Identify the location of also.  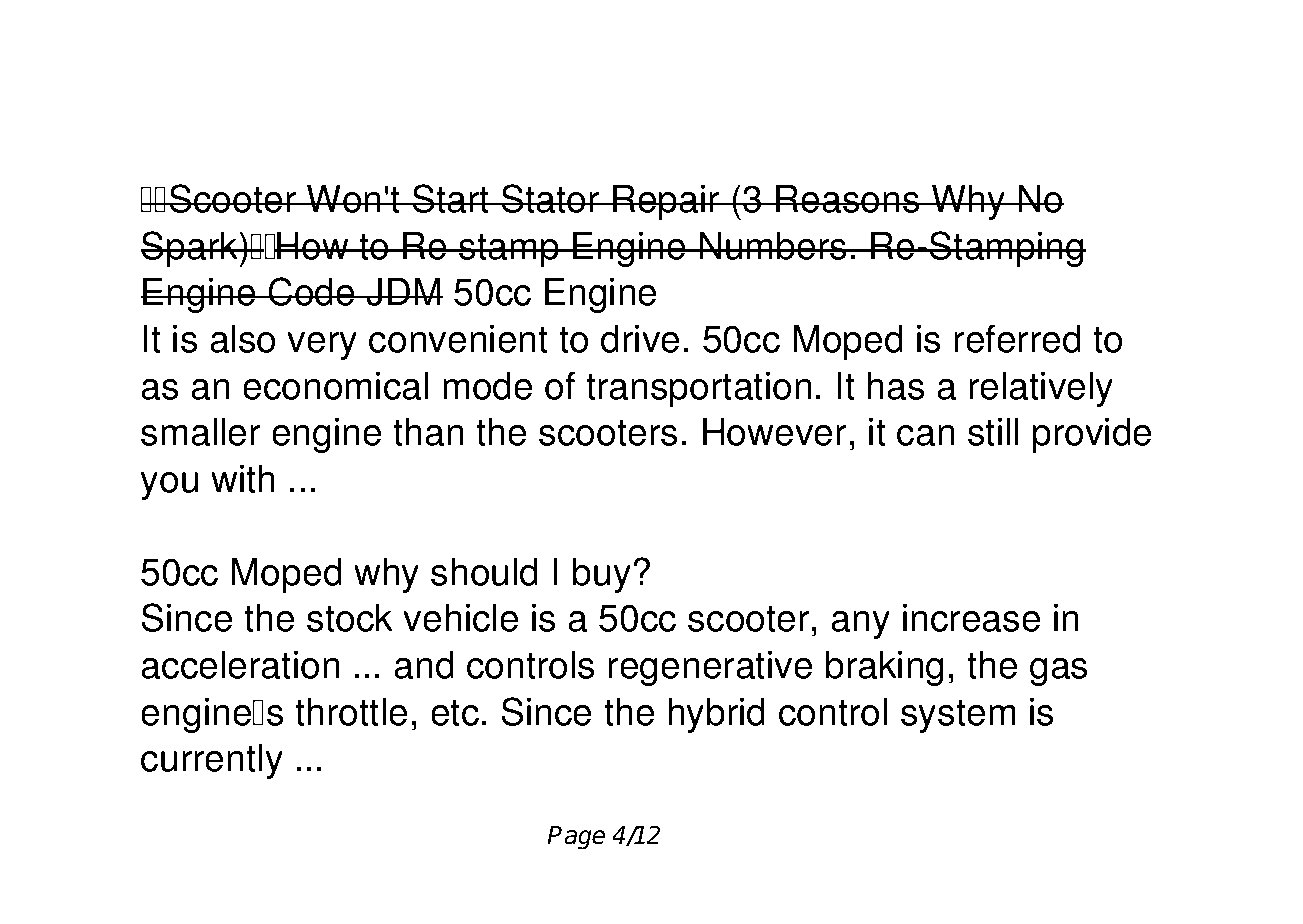
(242, 339).
